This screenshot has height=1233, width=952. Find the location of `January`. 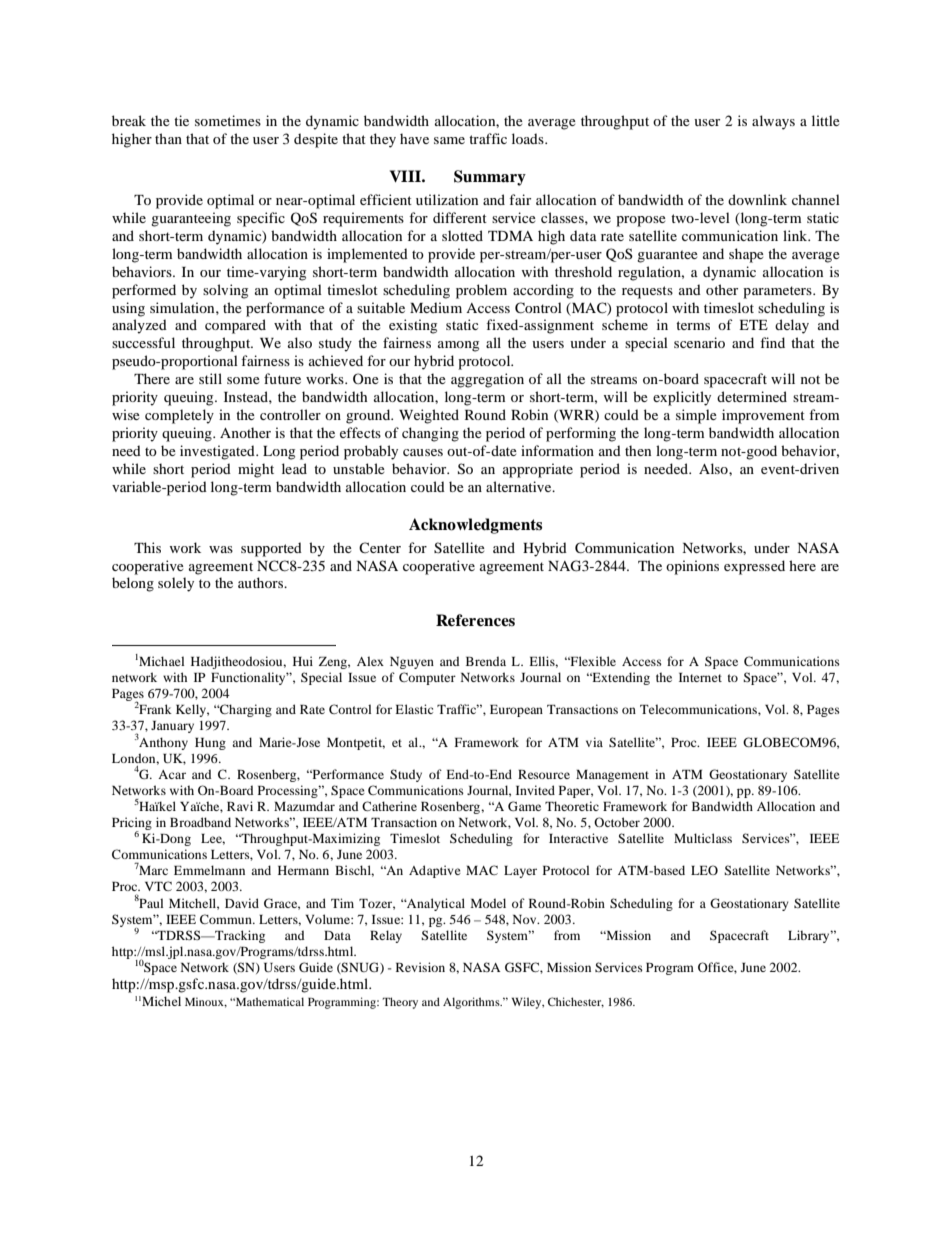

January is located at coordinates (172, 727).
